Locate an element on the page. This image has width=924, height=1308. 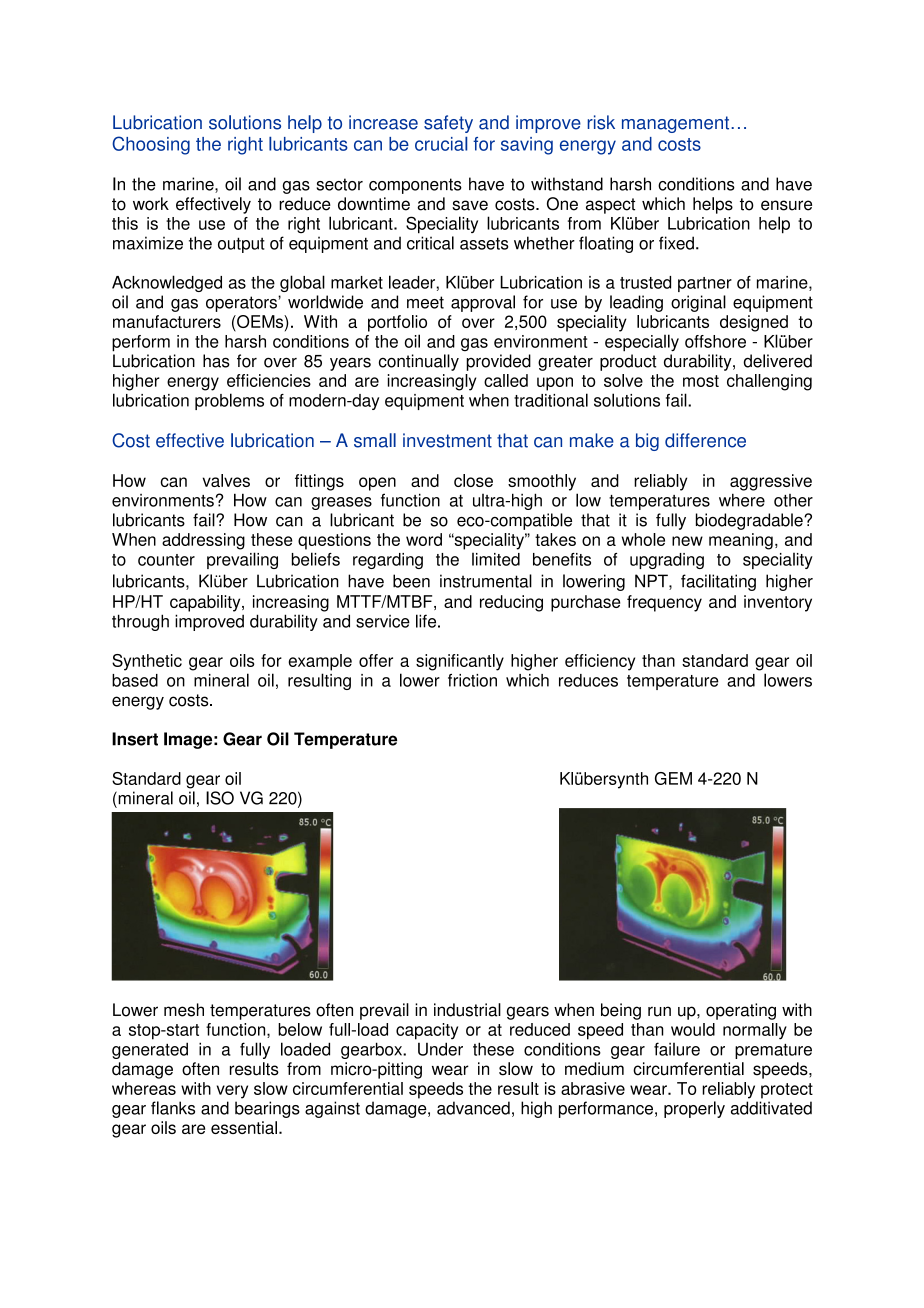
most is located at coordinates (701, 381).
